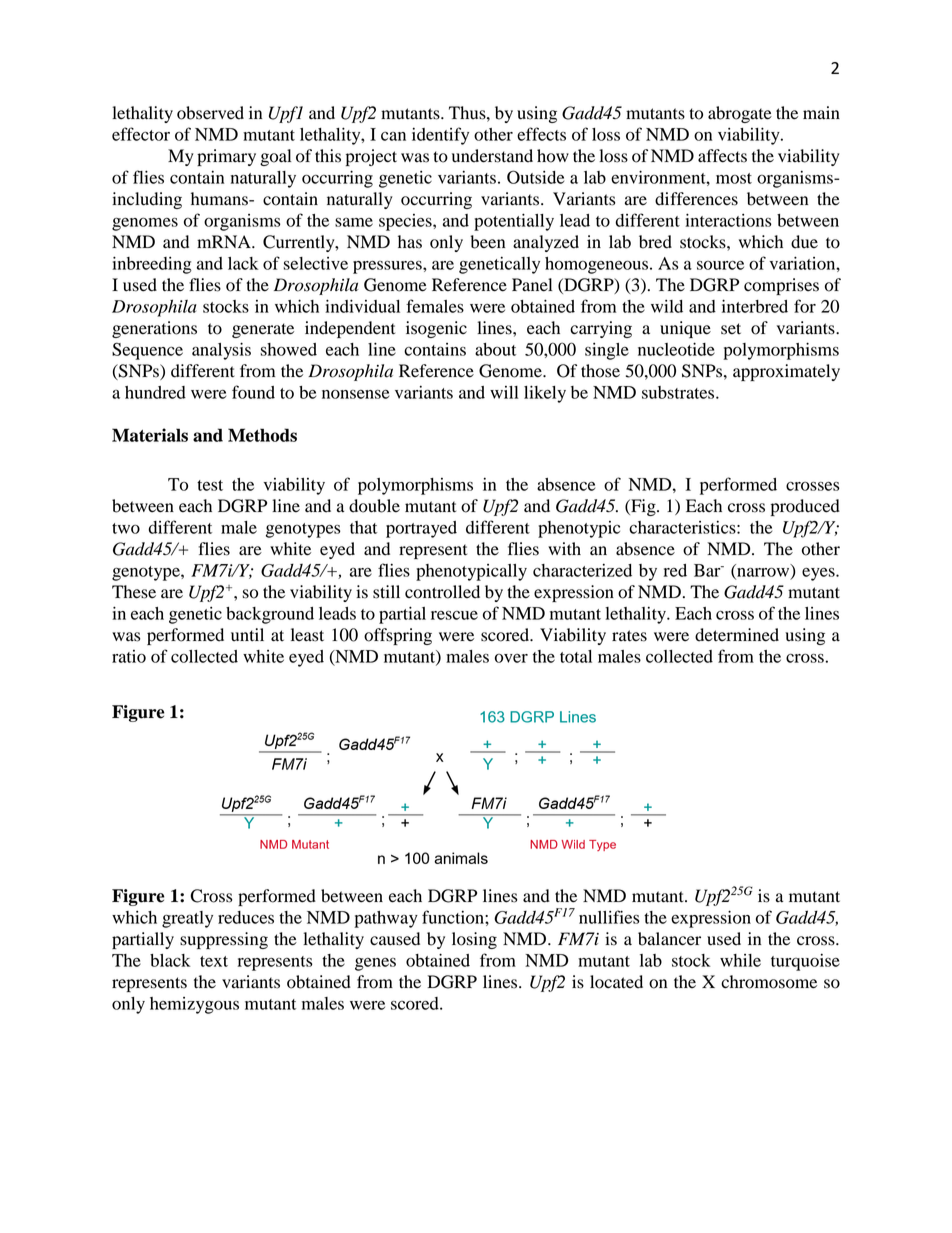  I want to click on text, so click(214, 961).
